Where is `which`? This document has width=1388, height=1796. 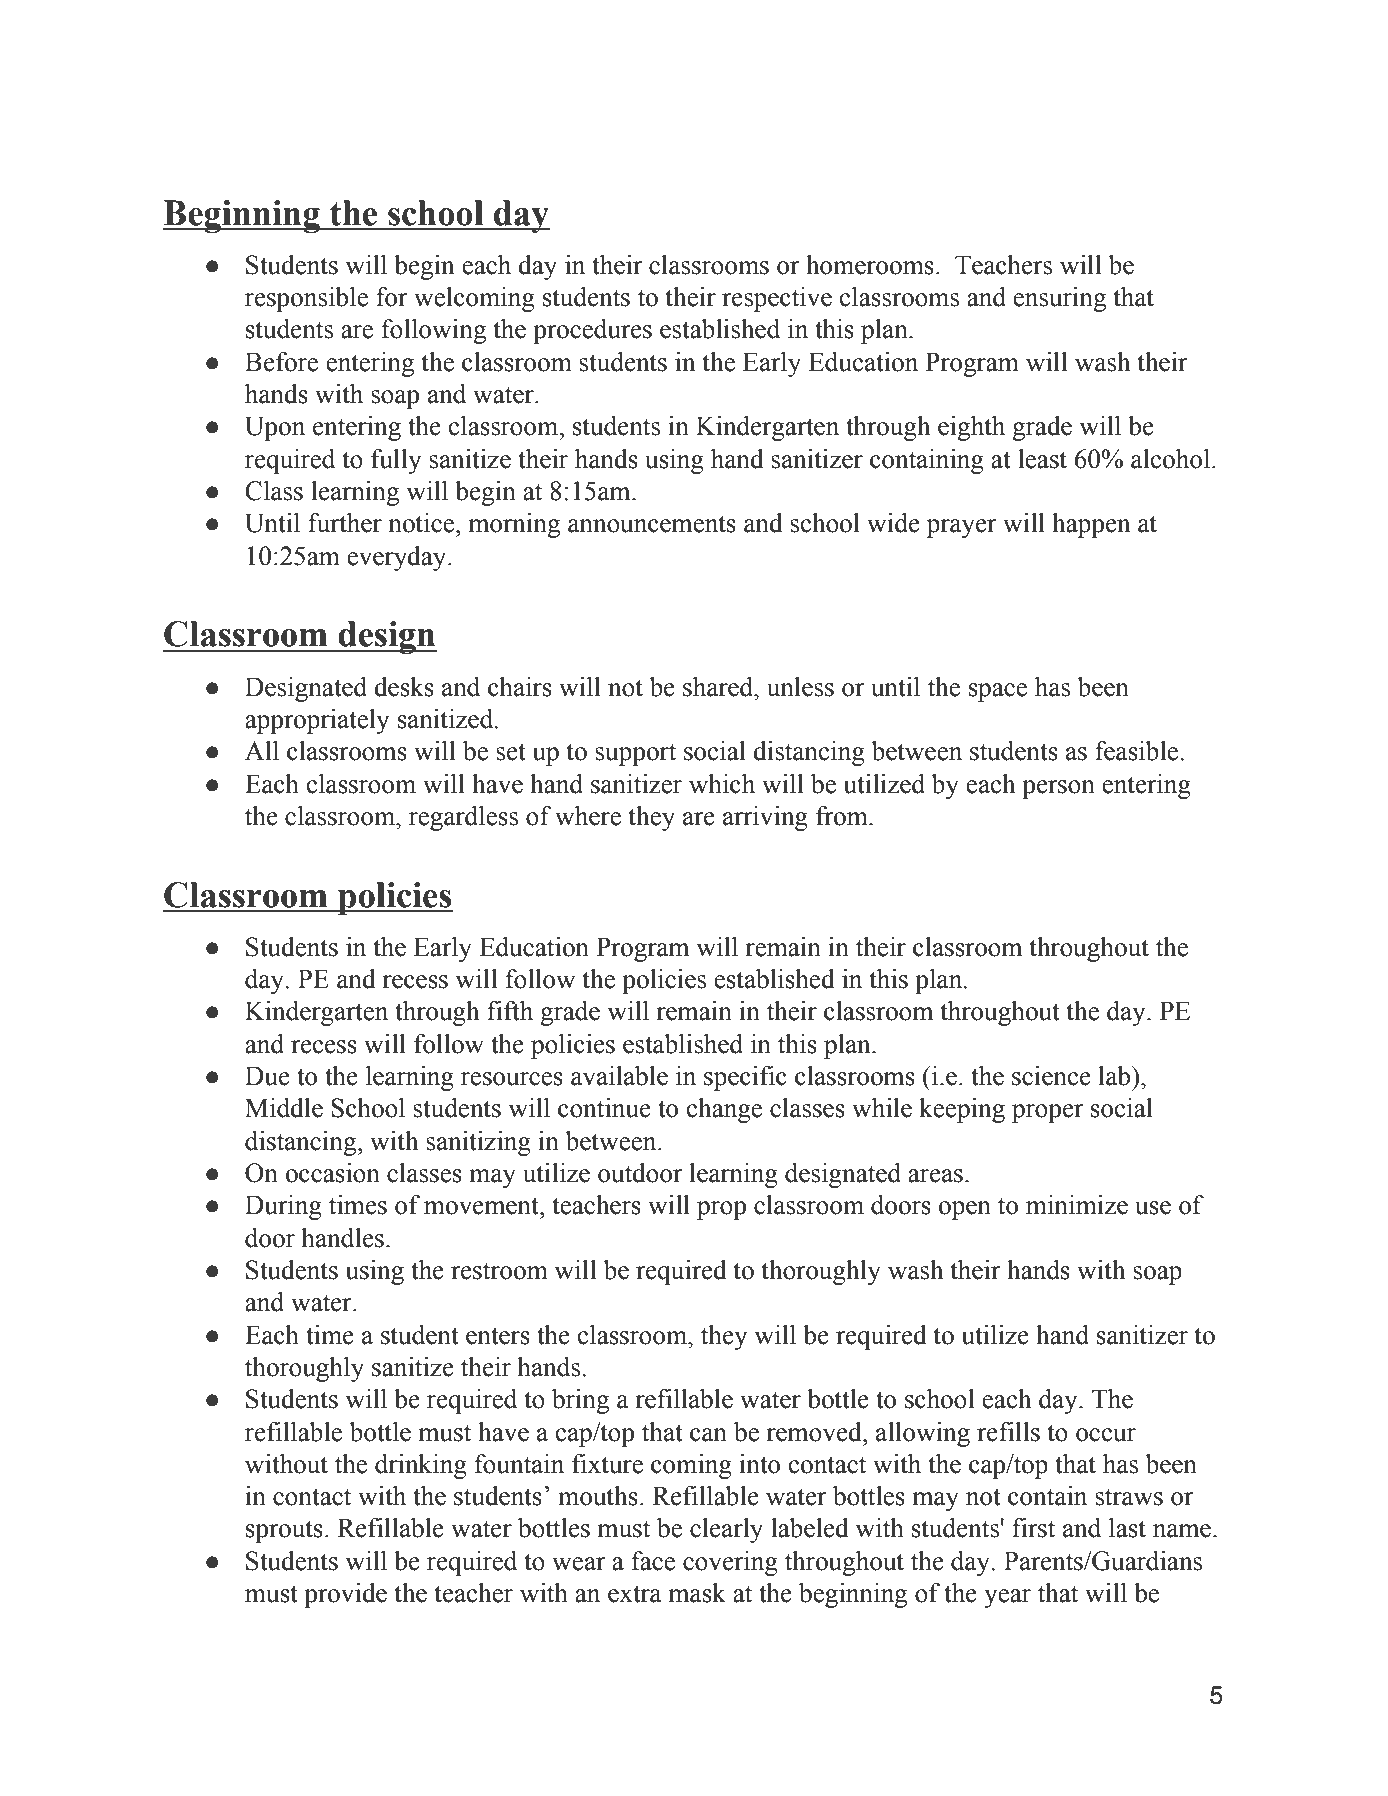 which is located at coordinates (722, 784).
